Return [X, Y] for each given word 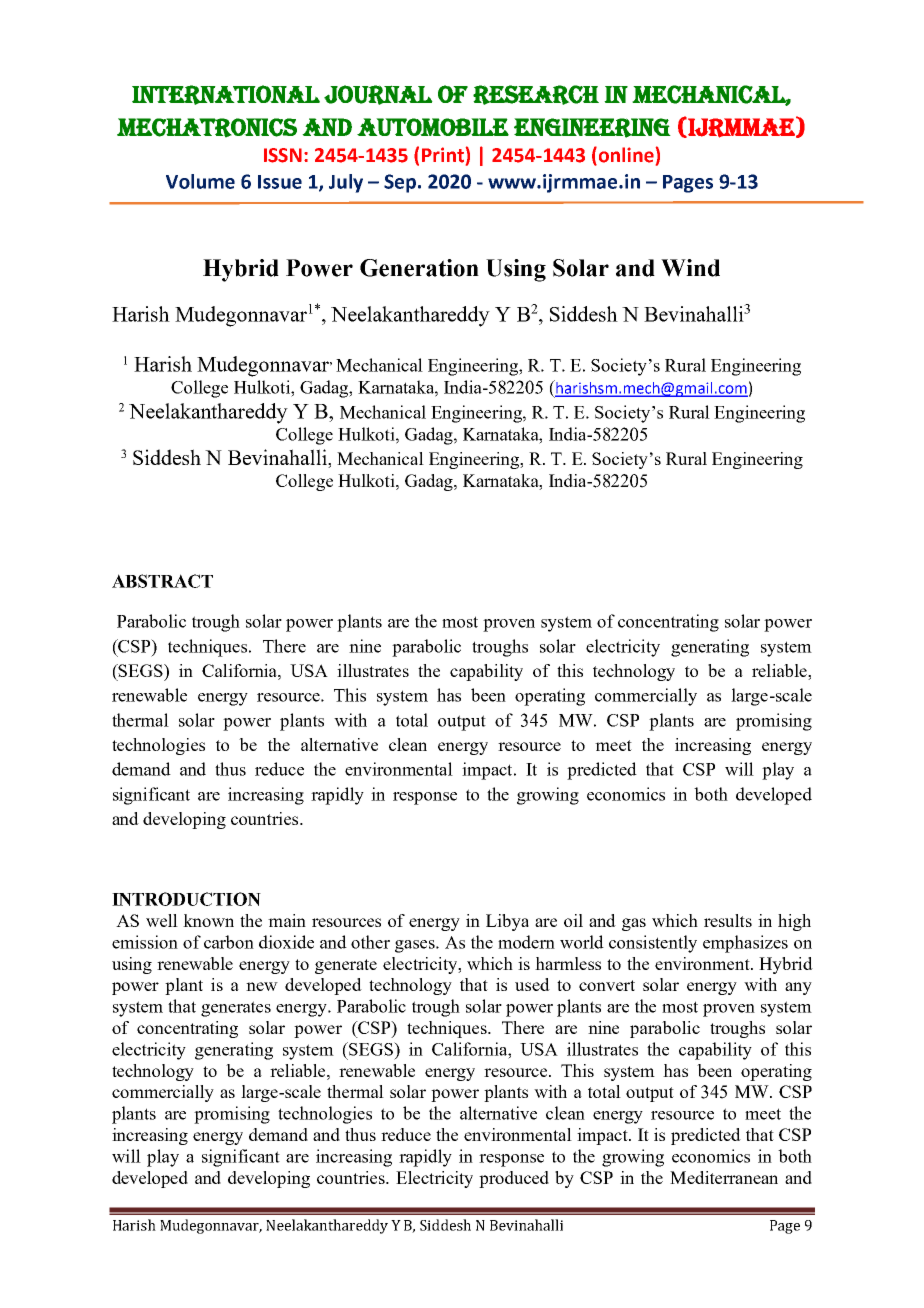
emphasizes [745, 944]
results [728, 920]
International [226, 95]
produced [514, 1179]
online [625, 156]
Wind [690, 268]
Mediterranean [724, 1177]
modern [526, 942]
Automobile [433, 127]
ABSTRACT [162, 581]
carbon [229, 942]
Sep [400, 183]
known [208, 920]
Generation [419, 268]
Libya [507, 922]
